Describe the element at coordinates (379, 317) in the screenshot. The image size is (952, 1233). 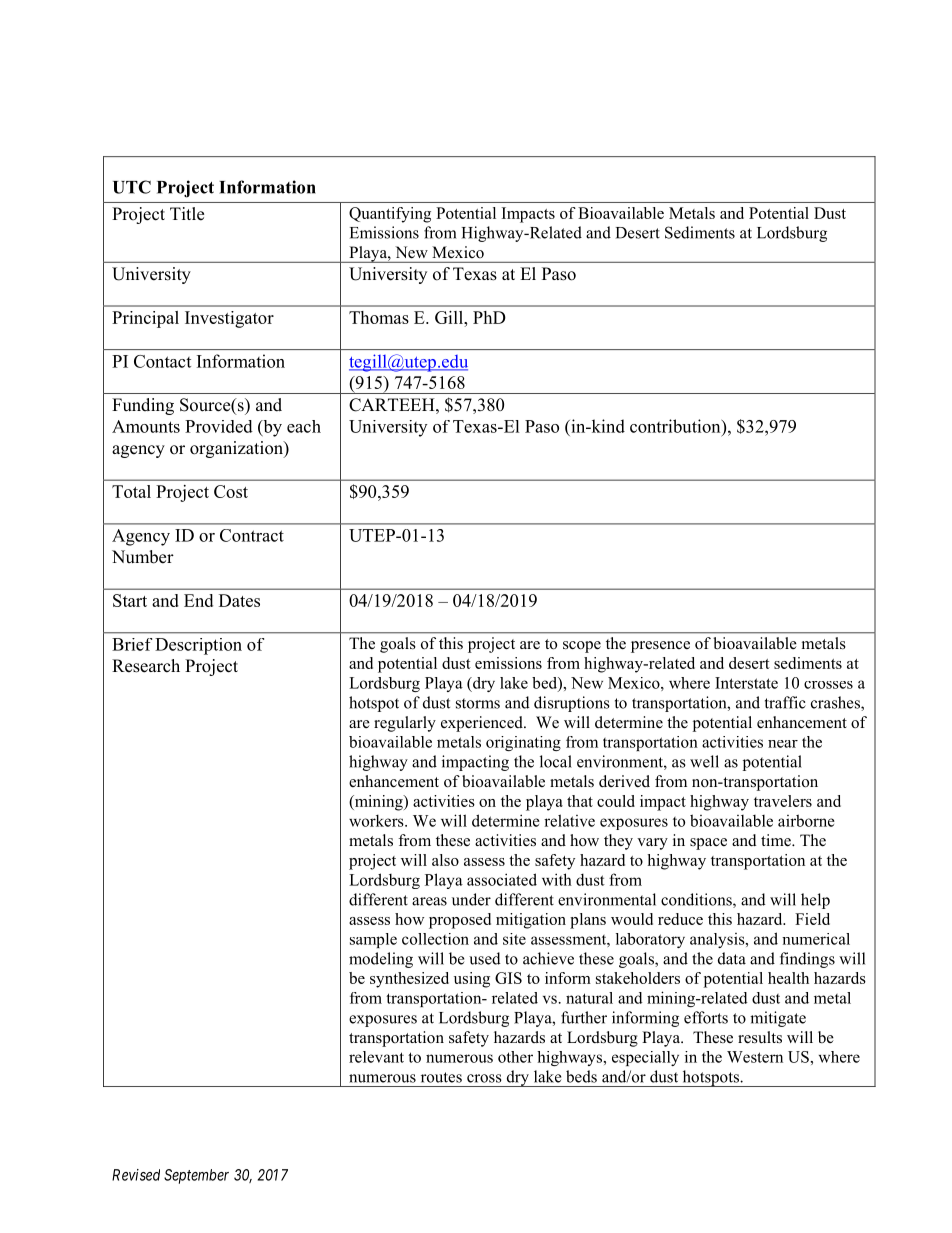
I see `Thomas` at that location.
